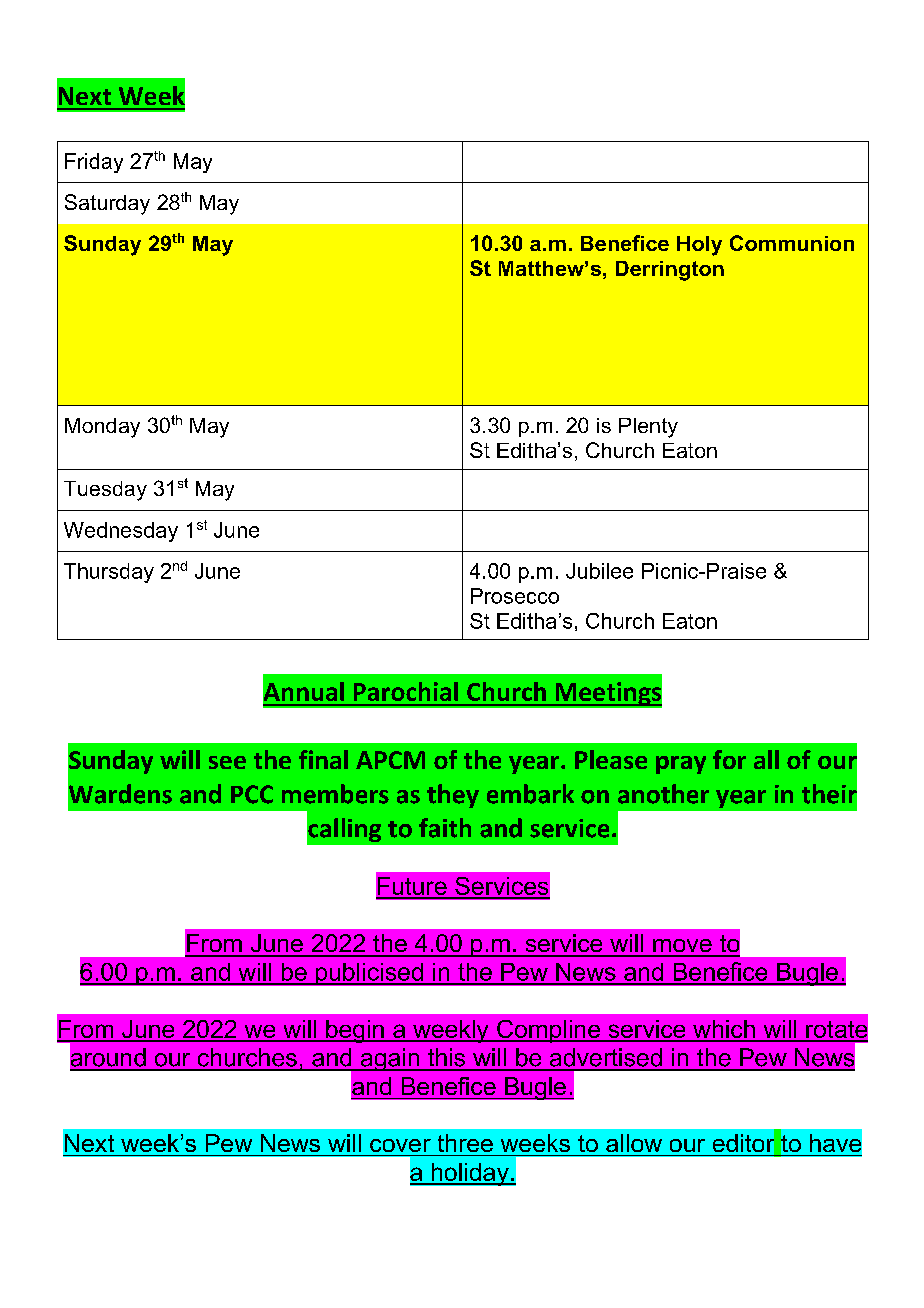 The width and height of the image is (924, 1308). I want to click on allow, so click(634, 1143).
